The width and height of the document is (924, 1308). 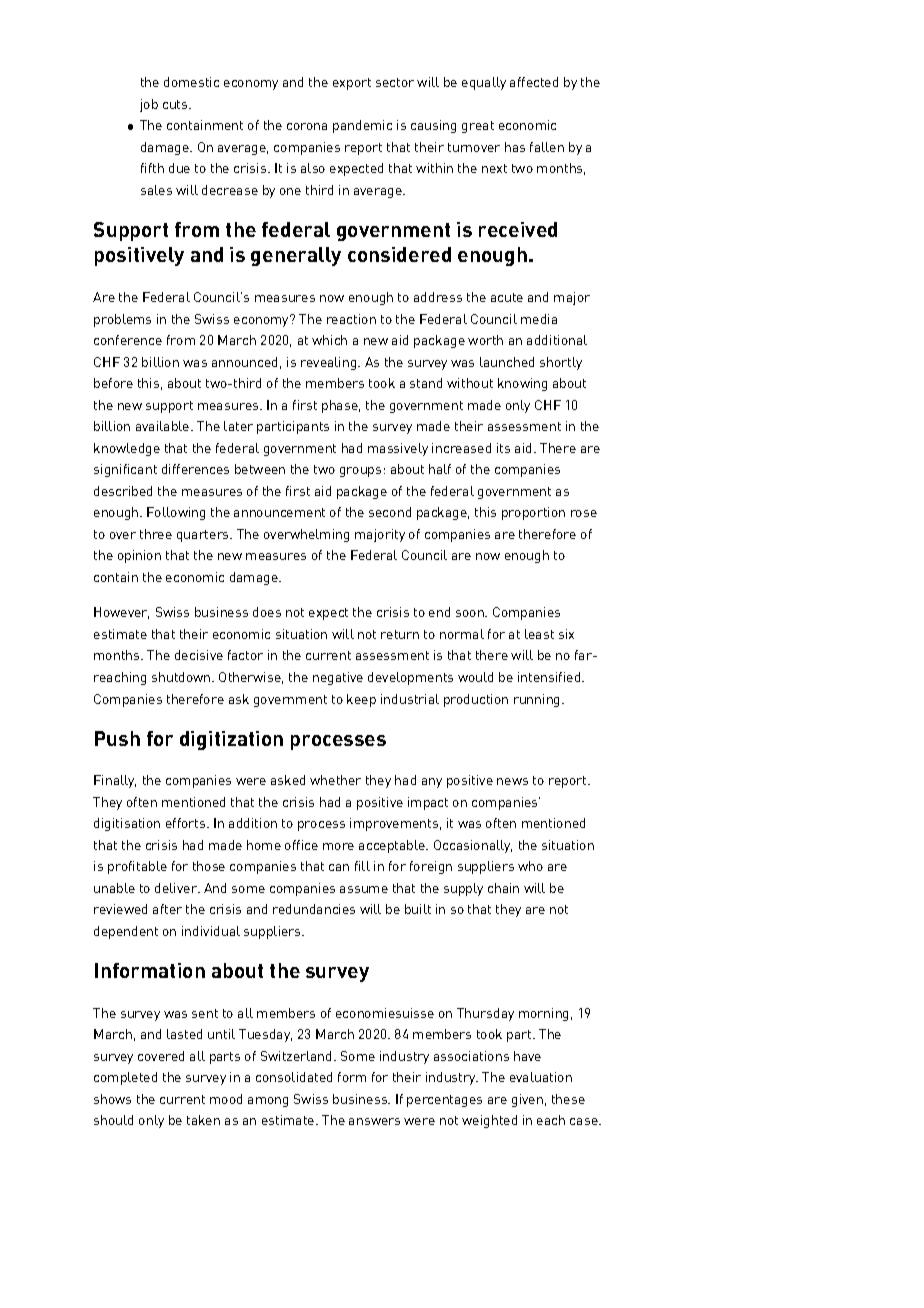 I want to click on return, so click(x=400, y=634).
